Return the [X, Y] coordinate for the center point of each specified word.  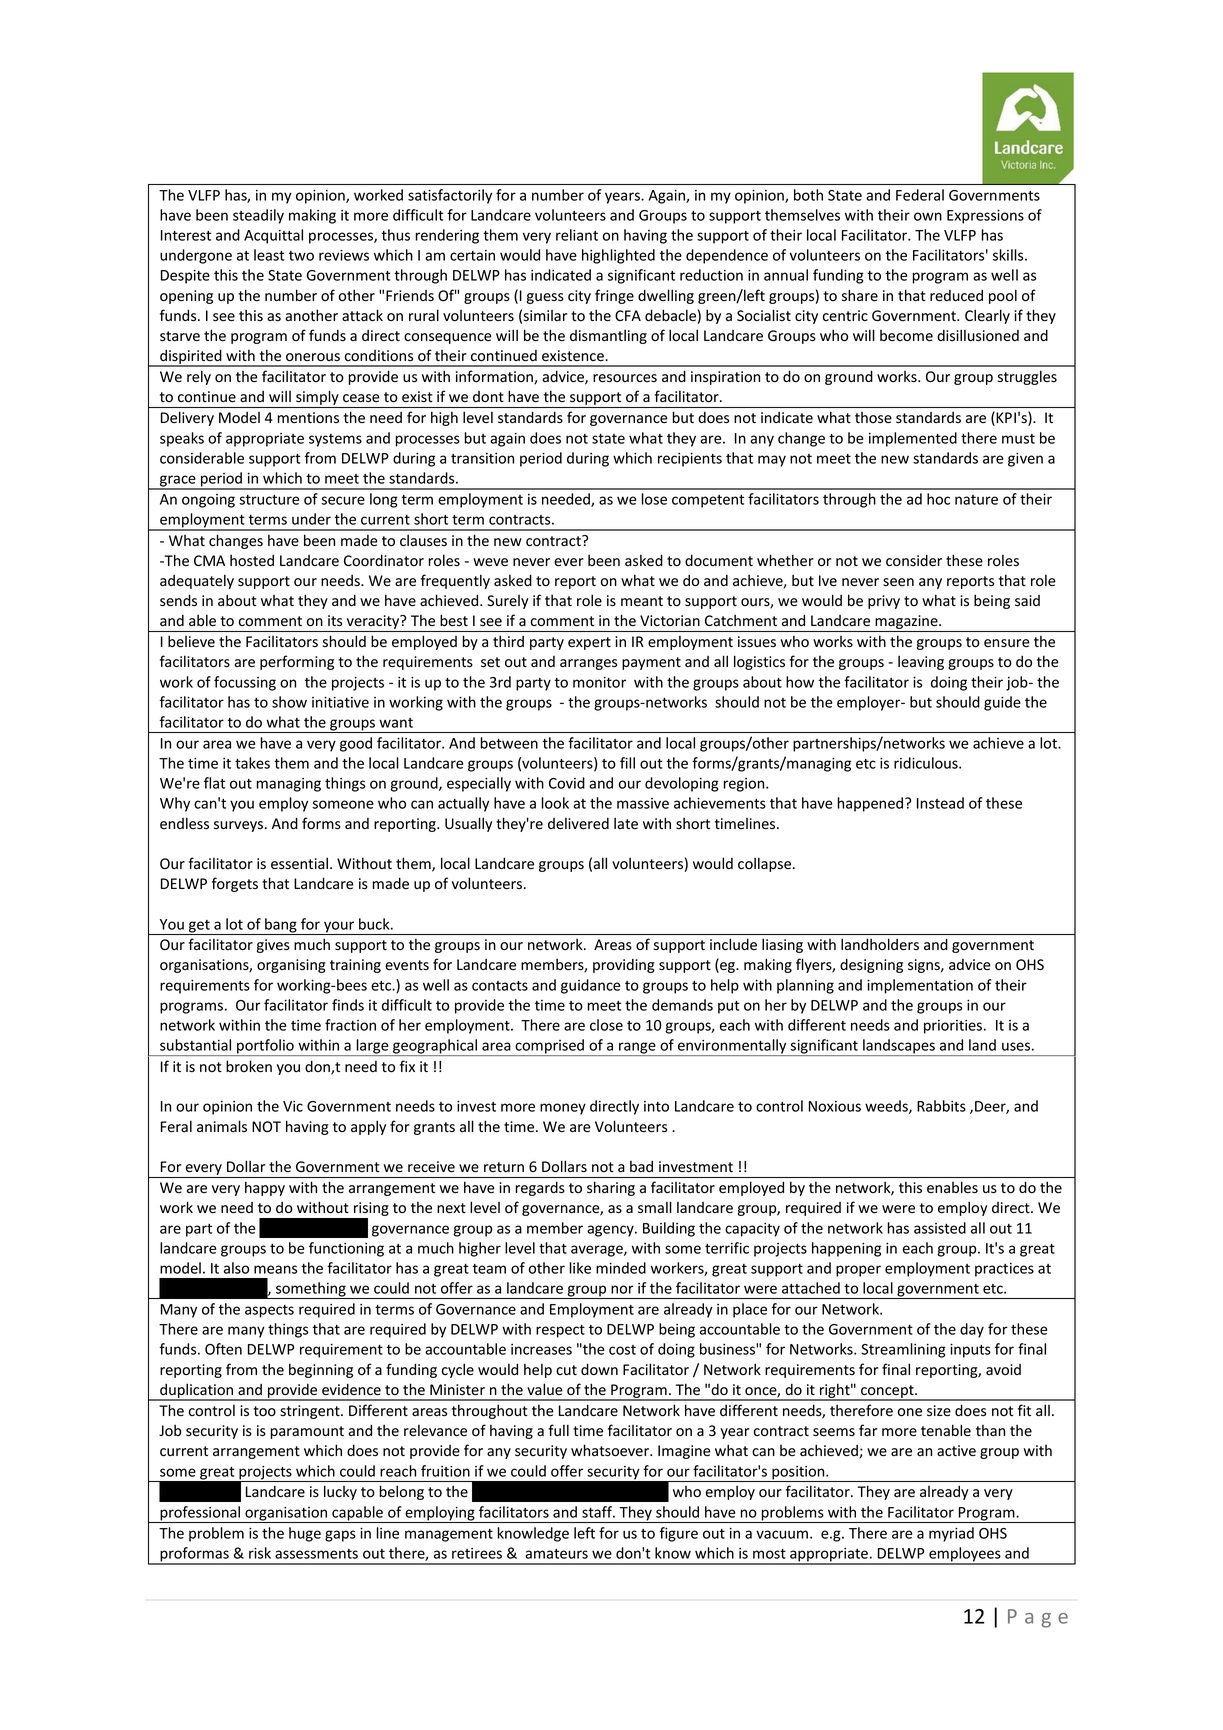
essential [299, 863]
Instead [940, 803]
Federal [920, 195]
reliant [577, 235]
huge [305, 1534]
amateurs [556, 1554]
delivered [578, 823]
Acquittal [273, 236]
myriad [951, 1534]
